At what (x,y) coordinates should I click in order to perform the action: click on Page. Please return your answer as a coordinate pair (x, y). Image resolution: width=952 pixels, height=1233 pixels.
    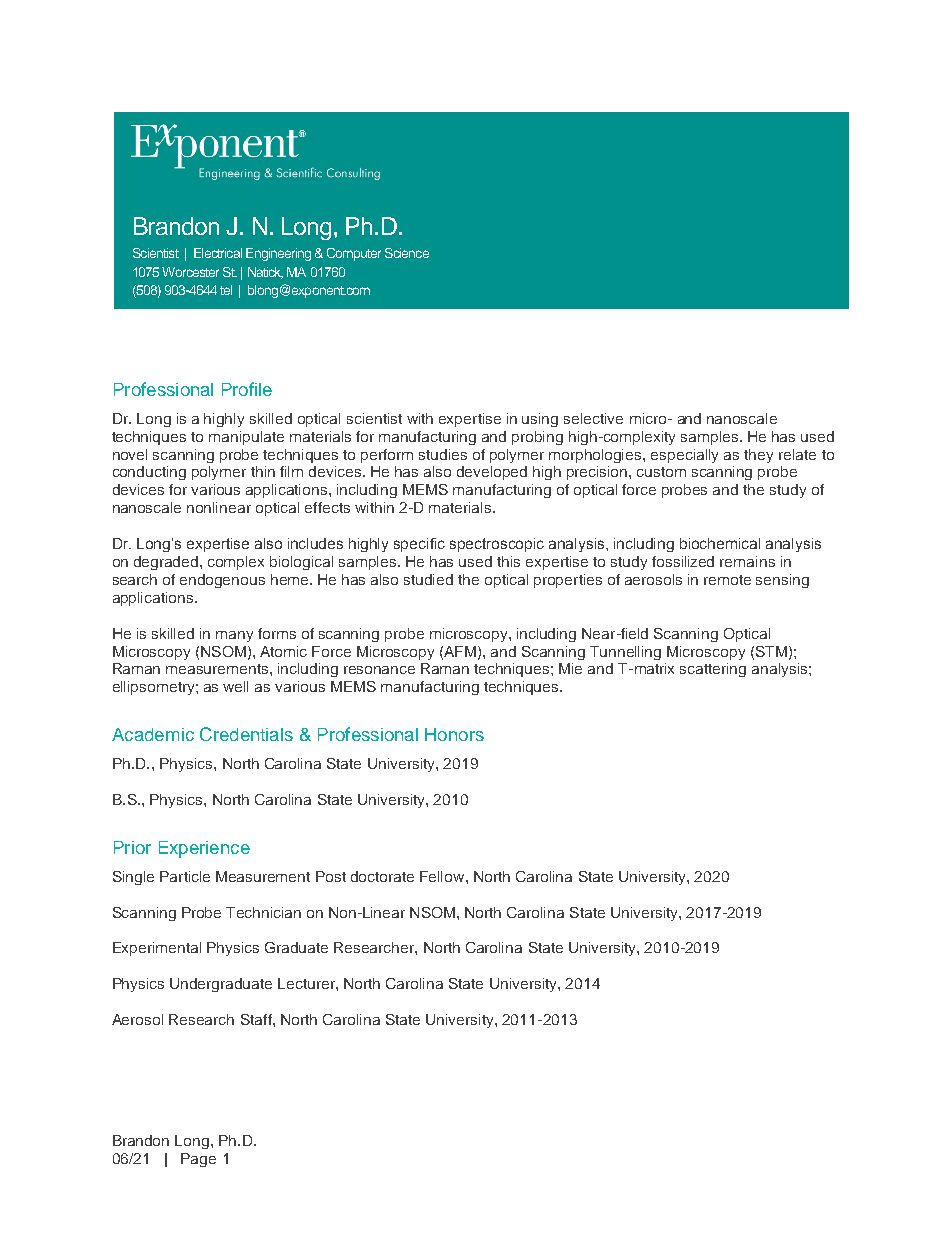
    Looking at the image, I should click on (198, 1160).
